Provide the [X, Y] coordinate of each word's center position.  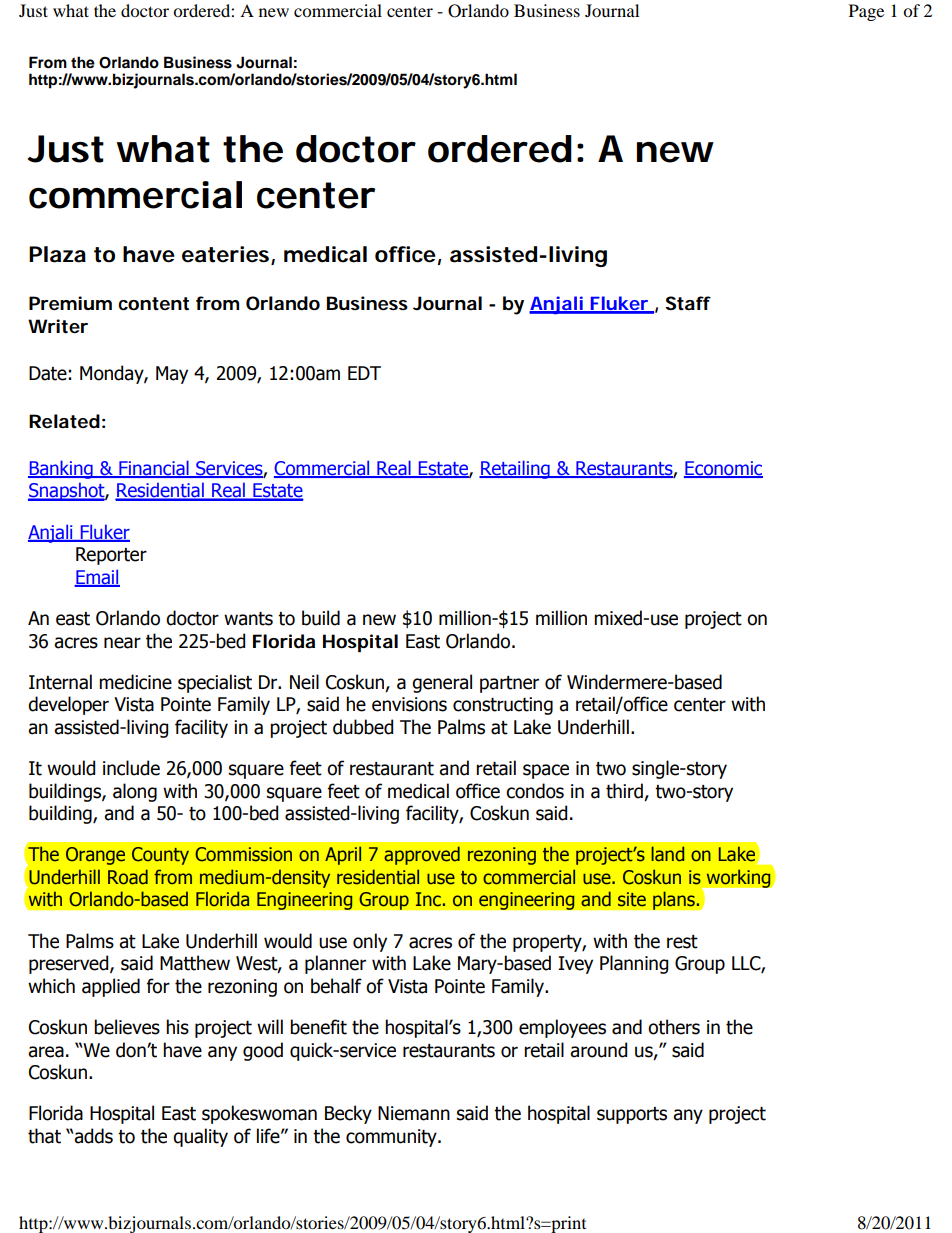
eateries [225, 254]
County [160, 856]
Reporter [111, 556]
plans [675, 900]
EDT [364, 373]
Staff [688, 303]
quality [200, 1137]
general [442, 683]
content [153, 304]
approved [422, 855]
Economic [723, 469]
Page [866, 12]
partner [509, 684]
